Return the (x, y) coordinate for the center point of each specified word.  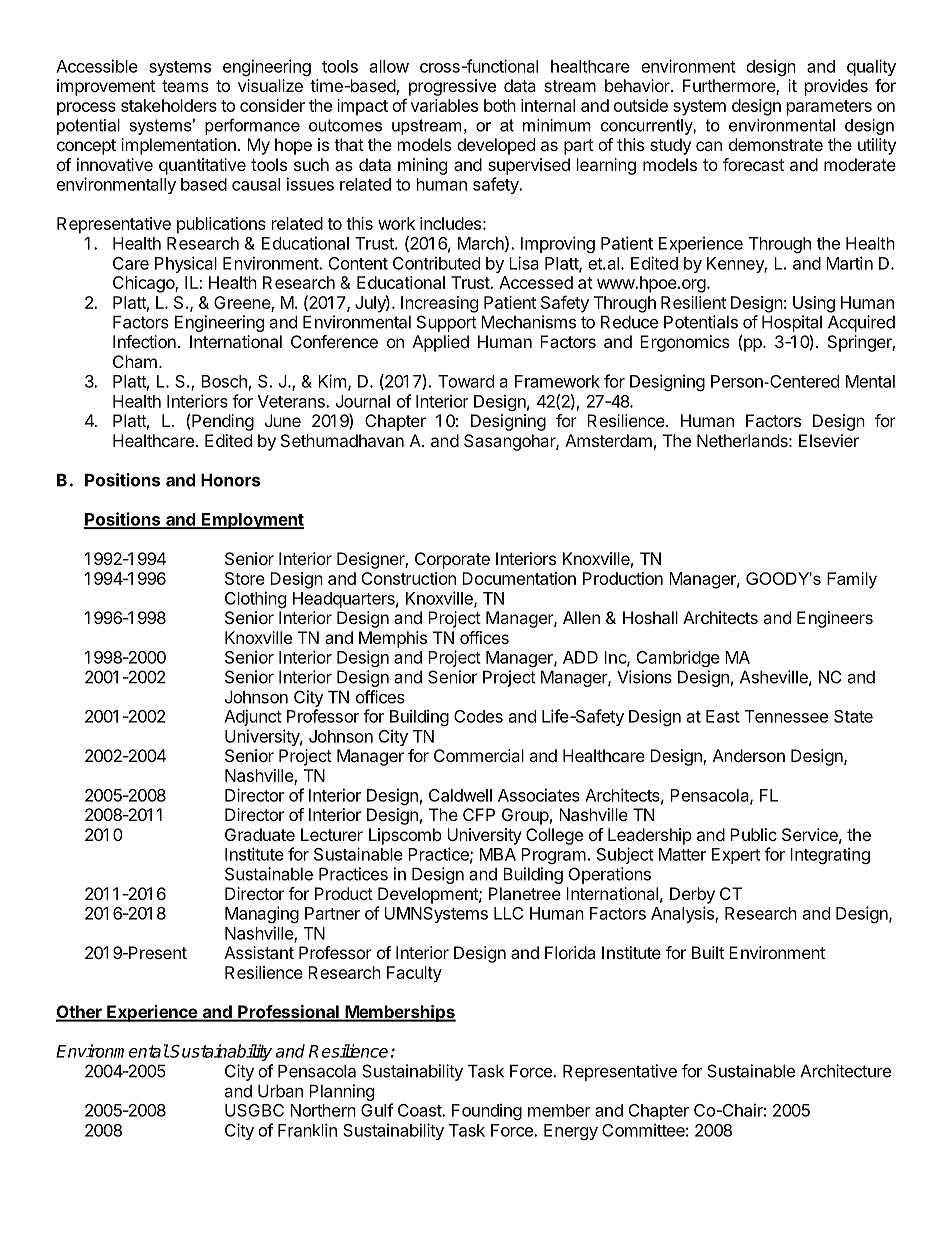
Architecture (845, 1071)
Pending (223, 422)
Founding (487, 1111)
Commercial (479, 755)
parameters (829, 108)
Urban (280, 1091)
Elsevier (829, 440)
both (500, 105)
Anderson (749, 755)
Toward (466, 381)
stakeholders (169, 105)
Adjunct (253, 717)
